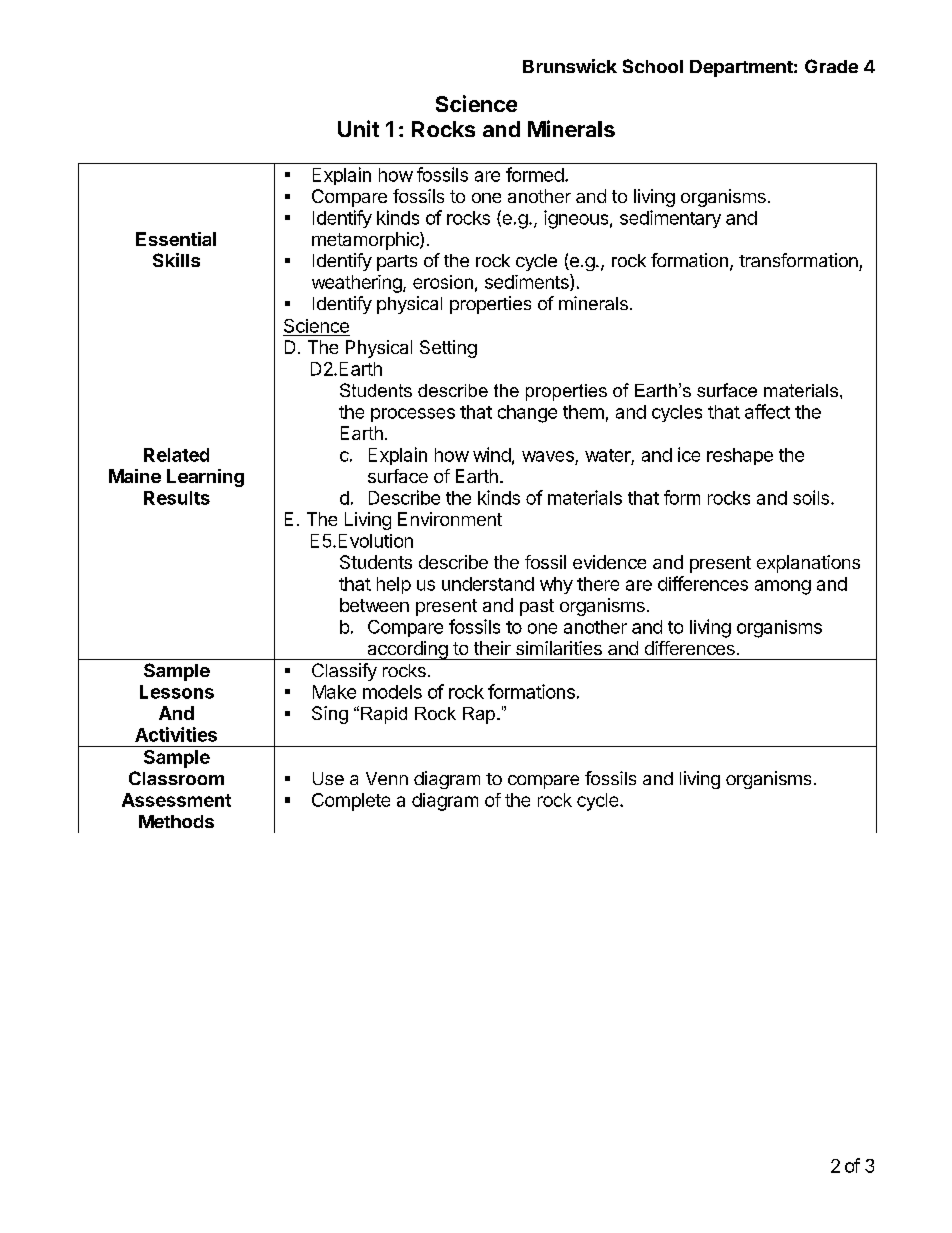  What do you see at coordinates (358, 128) in the screenshot?
I see `Unit` at bounding box center [358, 128].
